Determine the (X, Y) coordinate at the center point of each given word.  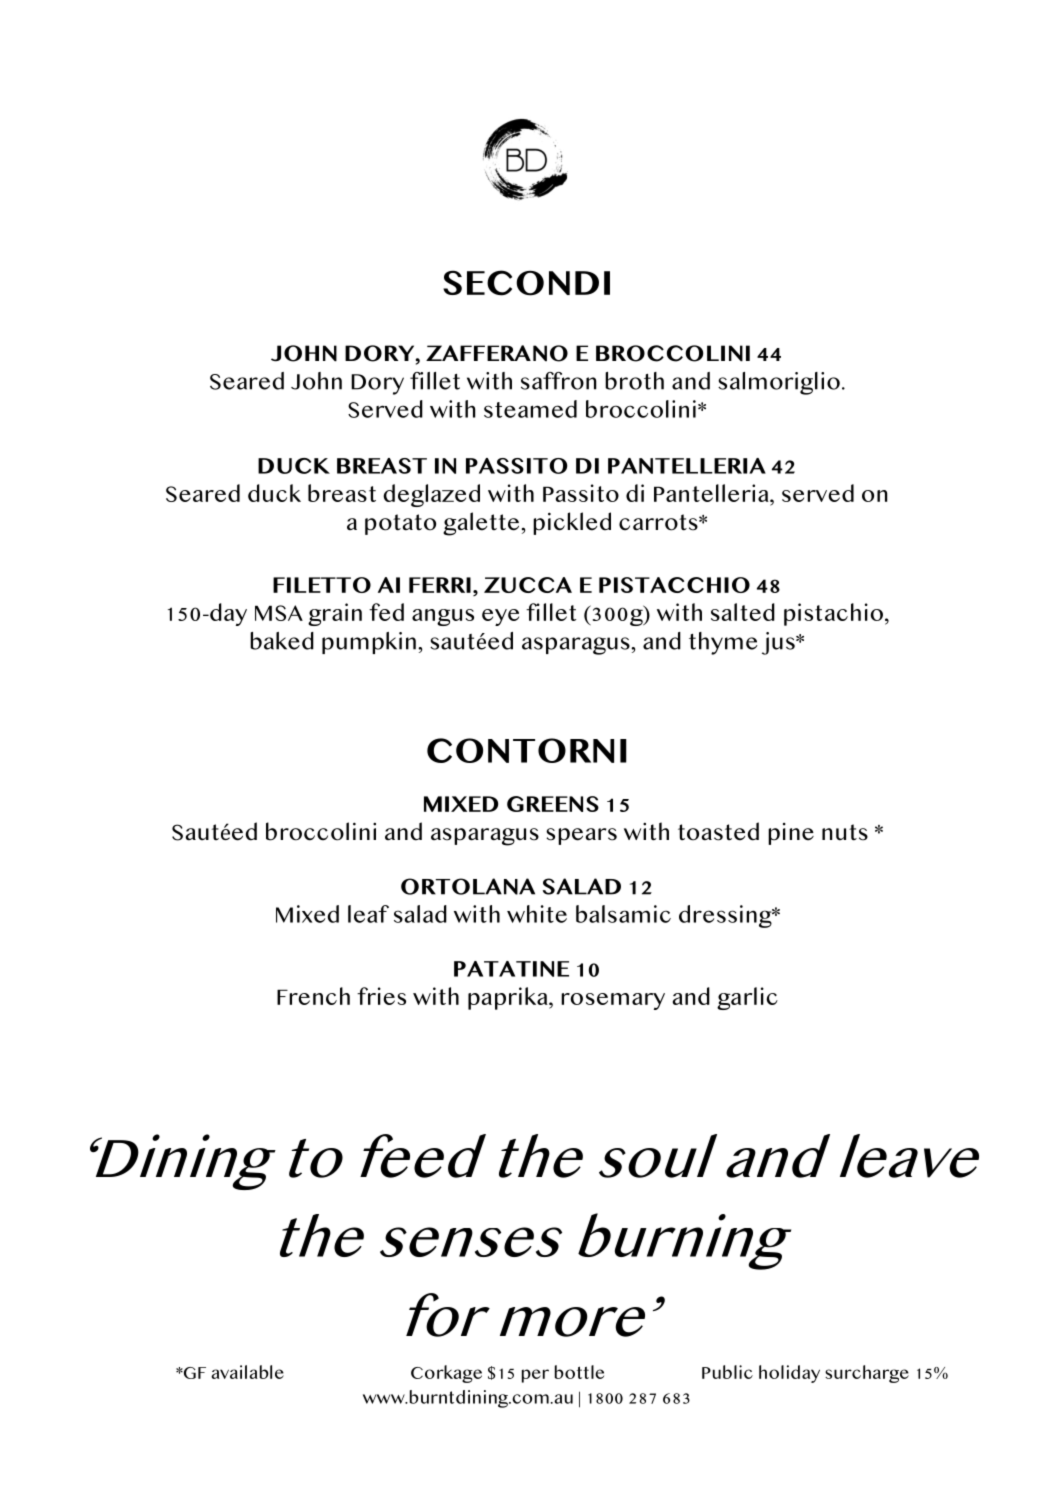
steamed (530, 409)
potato (400, 524)
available (247, 1372)
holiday (789, 1374)
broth (634, 381)
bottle (579, 1372)
